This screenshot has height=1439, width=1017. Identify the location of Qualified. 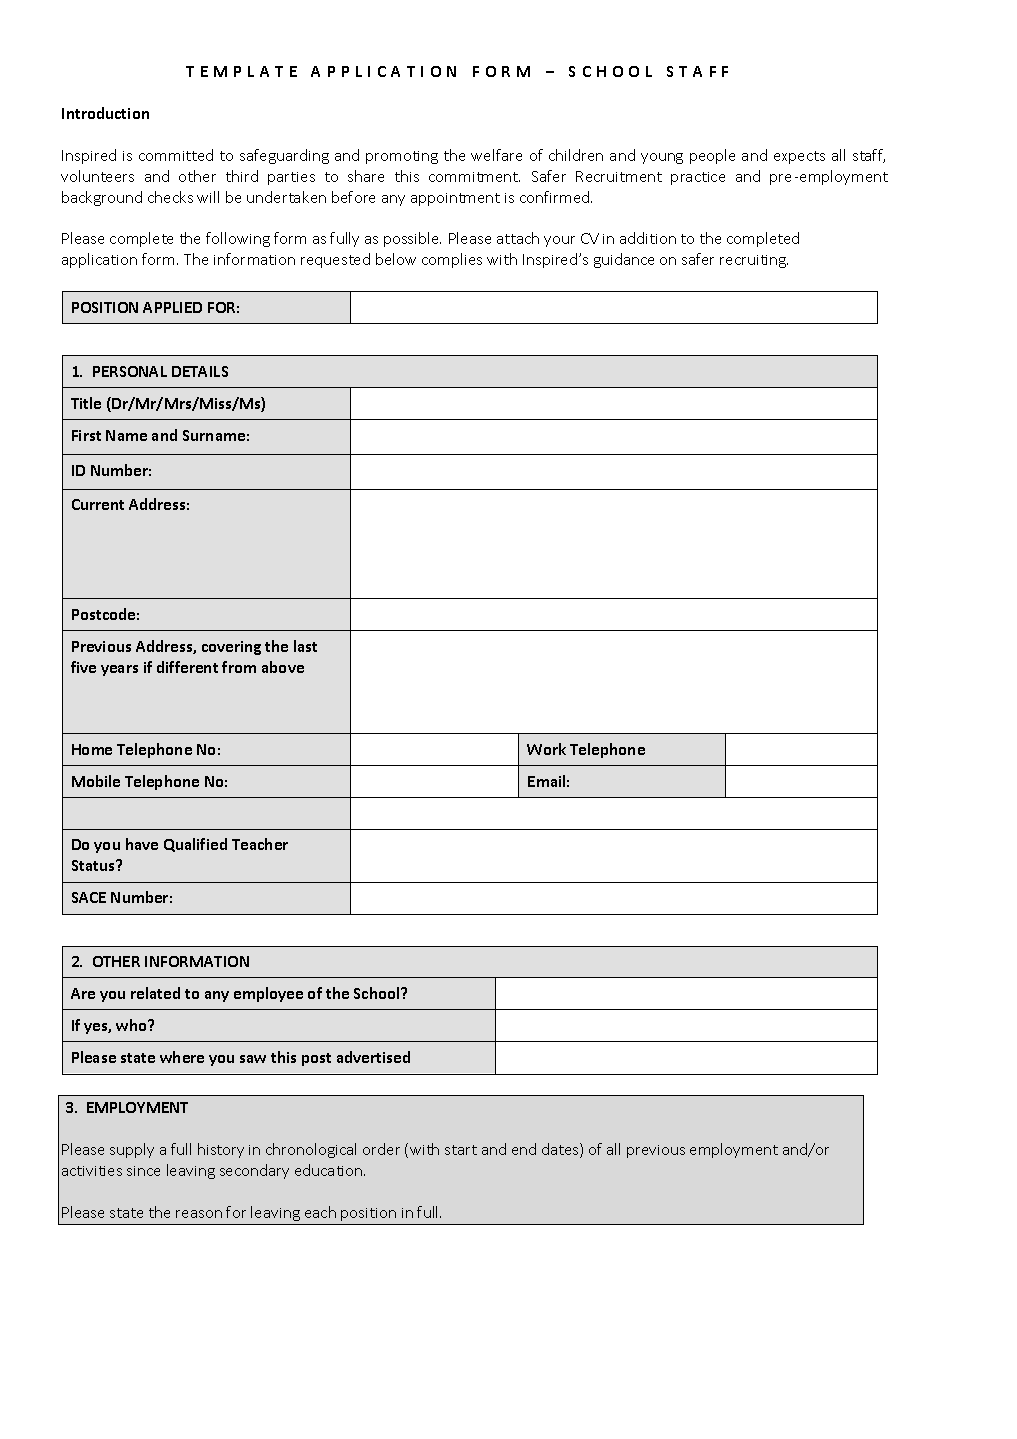
(195, 845).
